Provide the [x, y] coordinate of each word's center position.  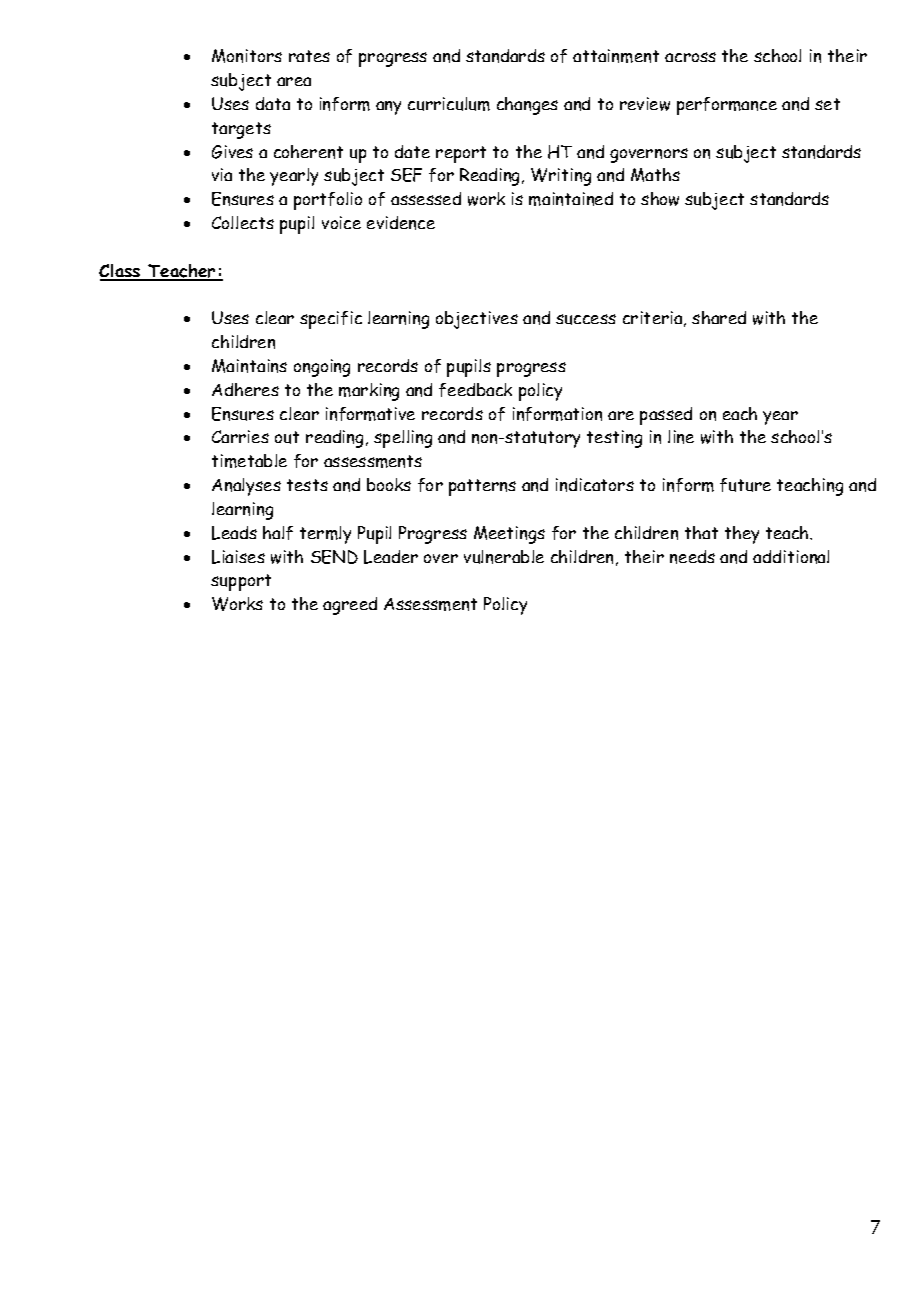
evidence [401, 223]
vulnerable [504, 557]
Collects [243, 222]
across [690, 57]
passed [666, 416]
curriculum [449, 104]
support [241, 582]
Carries [240, 436]
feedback [475, 390]
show [660, 199]
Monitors [247, 56]
